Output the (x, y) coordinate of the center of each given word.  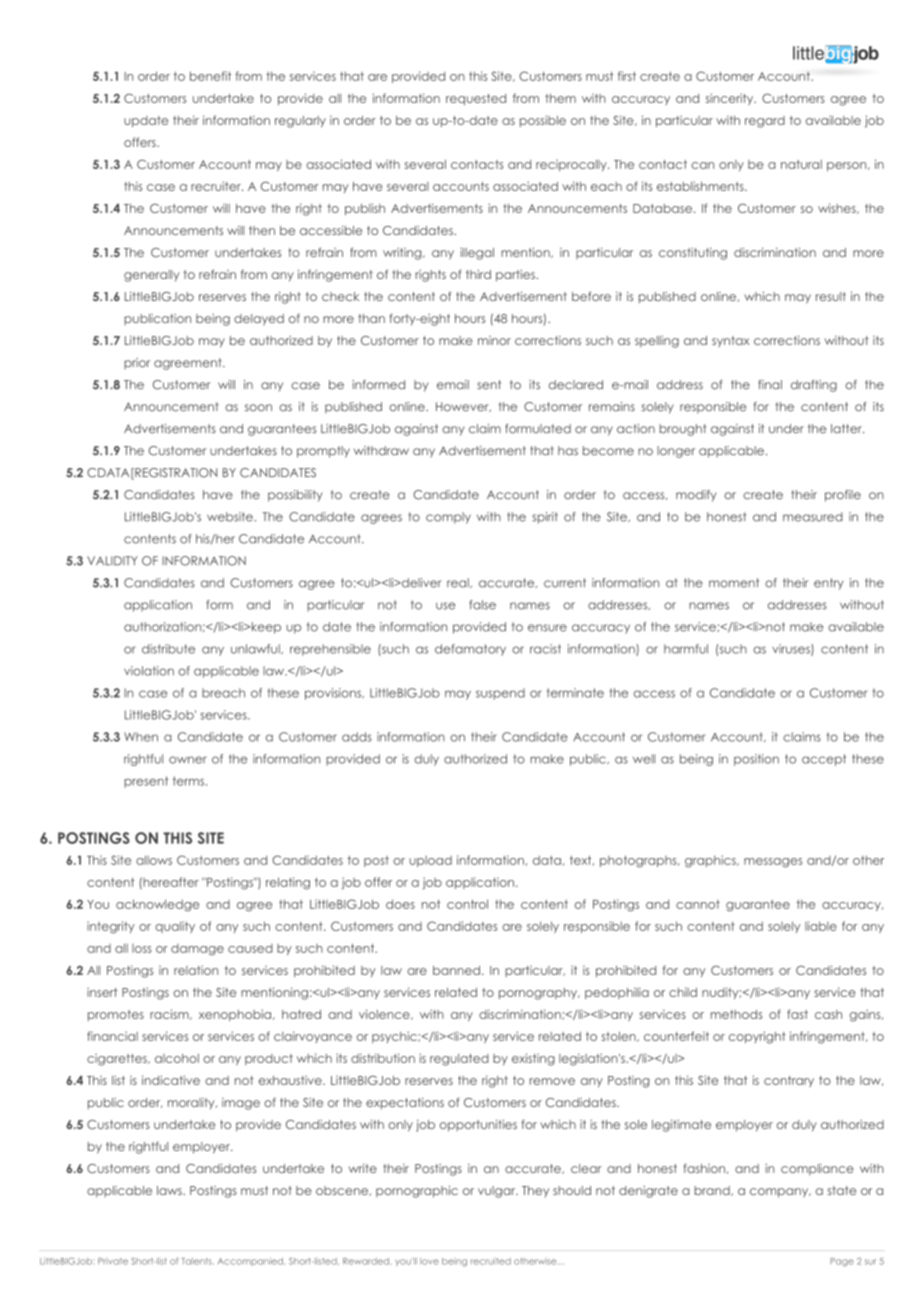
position (756, 760)
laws (170, 1190)
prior (137, 364)
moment (734, 583)
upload (430, 861)
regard (765, 122)
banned (456, 970)
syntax (730, 342)
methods (736, 1014)
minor (494, 340)
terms (188, 781)
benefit (211, 76)
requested (476, 99)
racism (170, 1014)
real (459, 583)
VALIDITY (112, 560)
